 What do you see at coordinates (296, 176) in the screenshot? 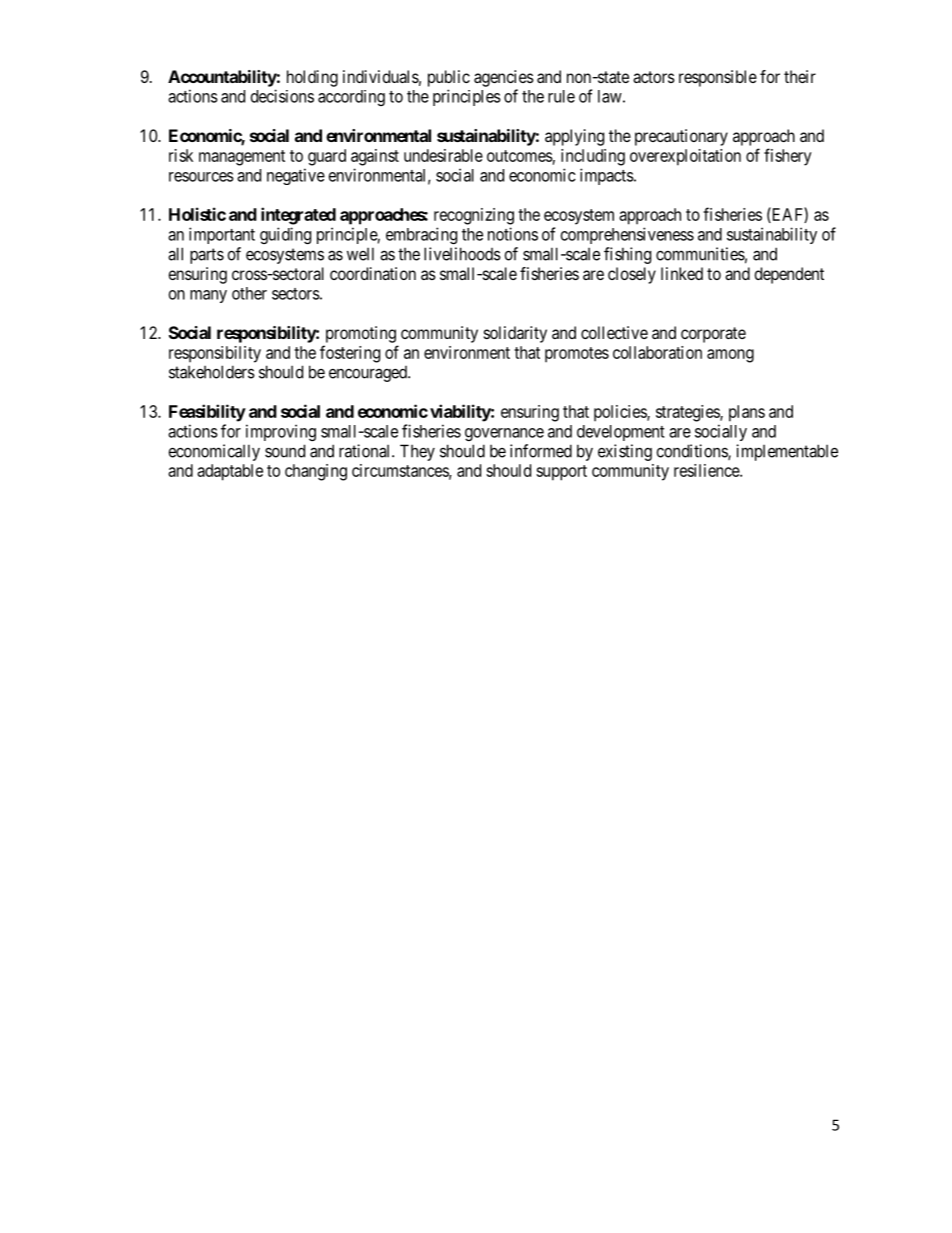
I see `negative` at bounding box center [296, 176].
